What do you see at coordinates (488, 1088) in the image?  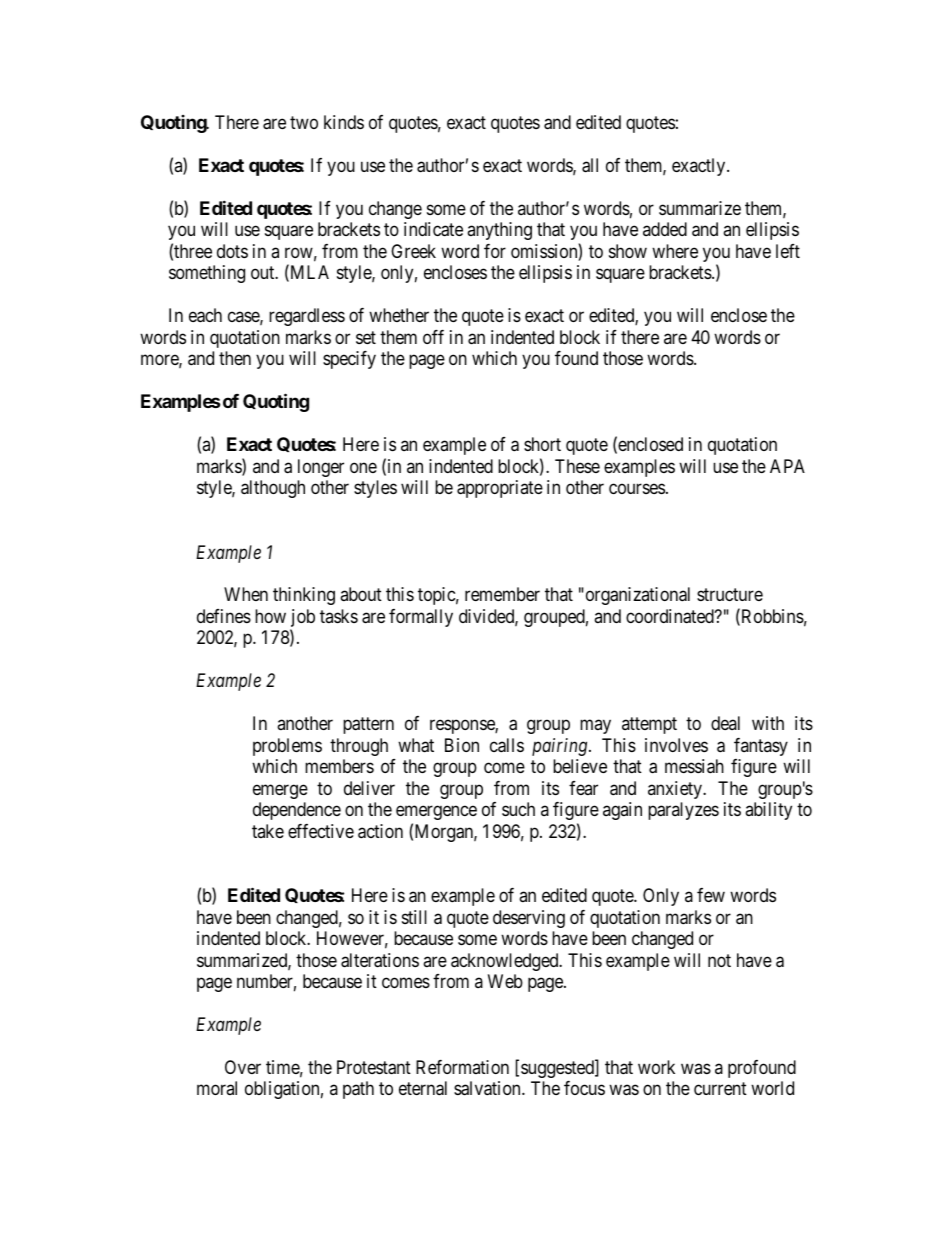 I see `salvation` at bounding box center [488, 1088].
